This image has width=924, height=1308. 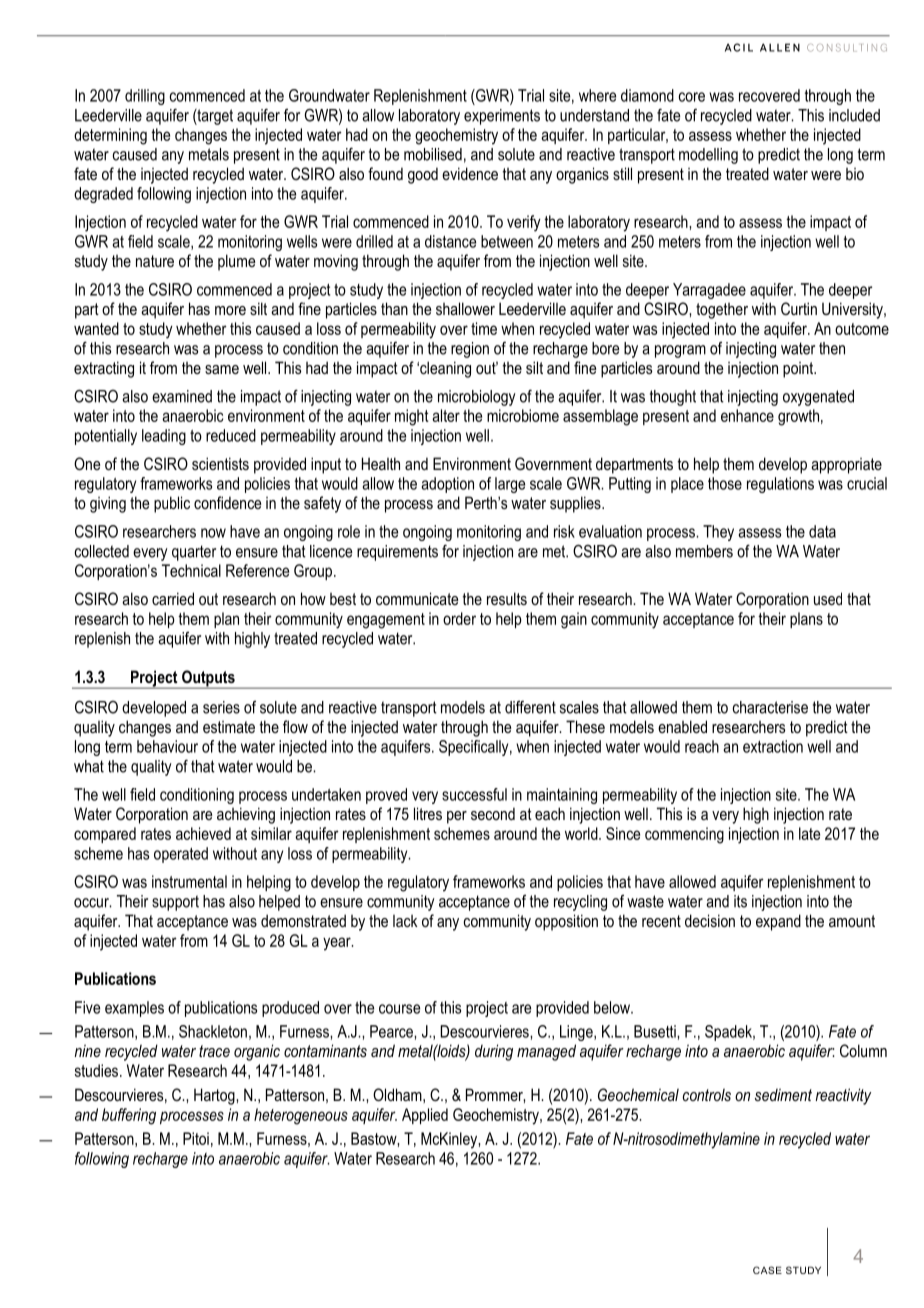 What do you see at coordinates (145, 97) in the image?
I see `drilling` at bounding box center [145, 97].
